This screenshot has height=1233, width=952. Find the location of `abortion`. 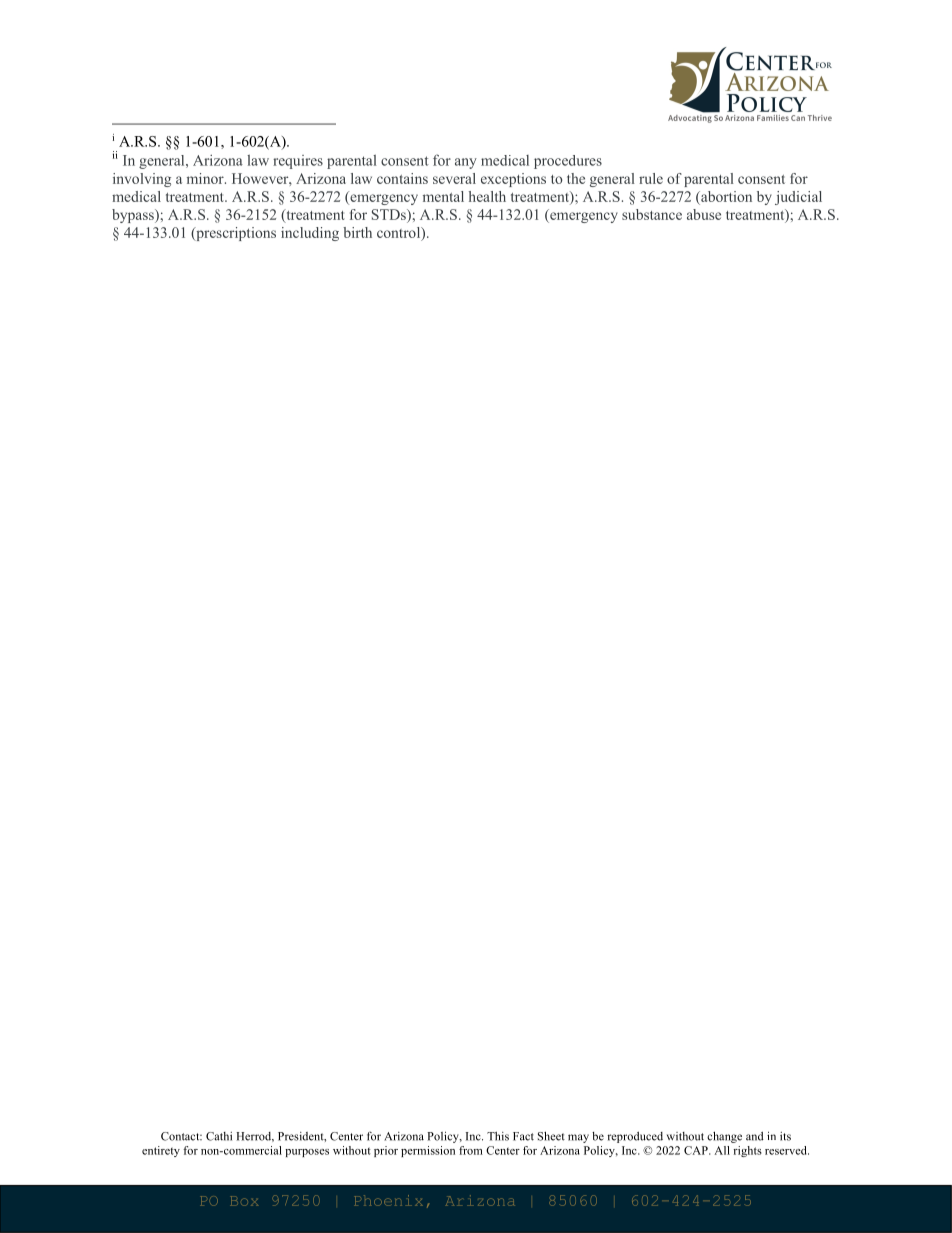

abortion is located at coordinates (725, 196).
